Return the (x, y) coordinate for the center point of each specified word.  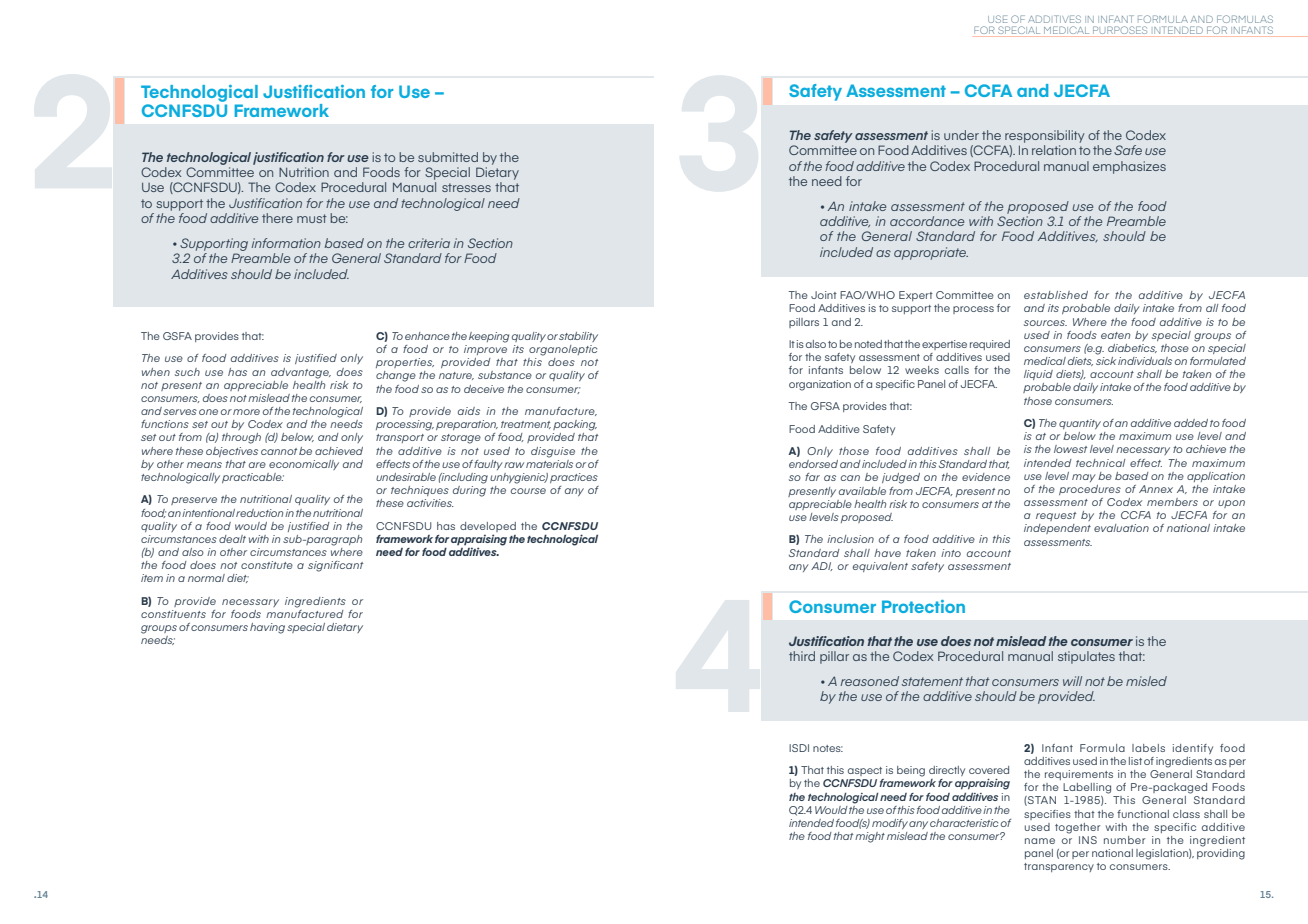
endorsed (813, 464)
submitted (448, 157)
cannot (279, 451)
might (870, 837)
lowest (1070, 449)
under (961, 135)
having (267, 628)
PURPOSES (1120, 30)
